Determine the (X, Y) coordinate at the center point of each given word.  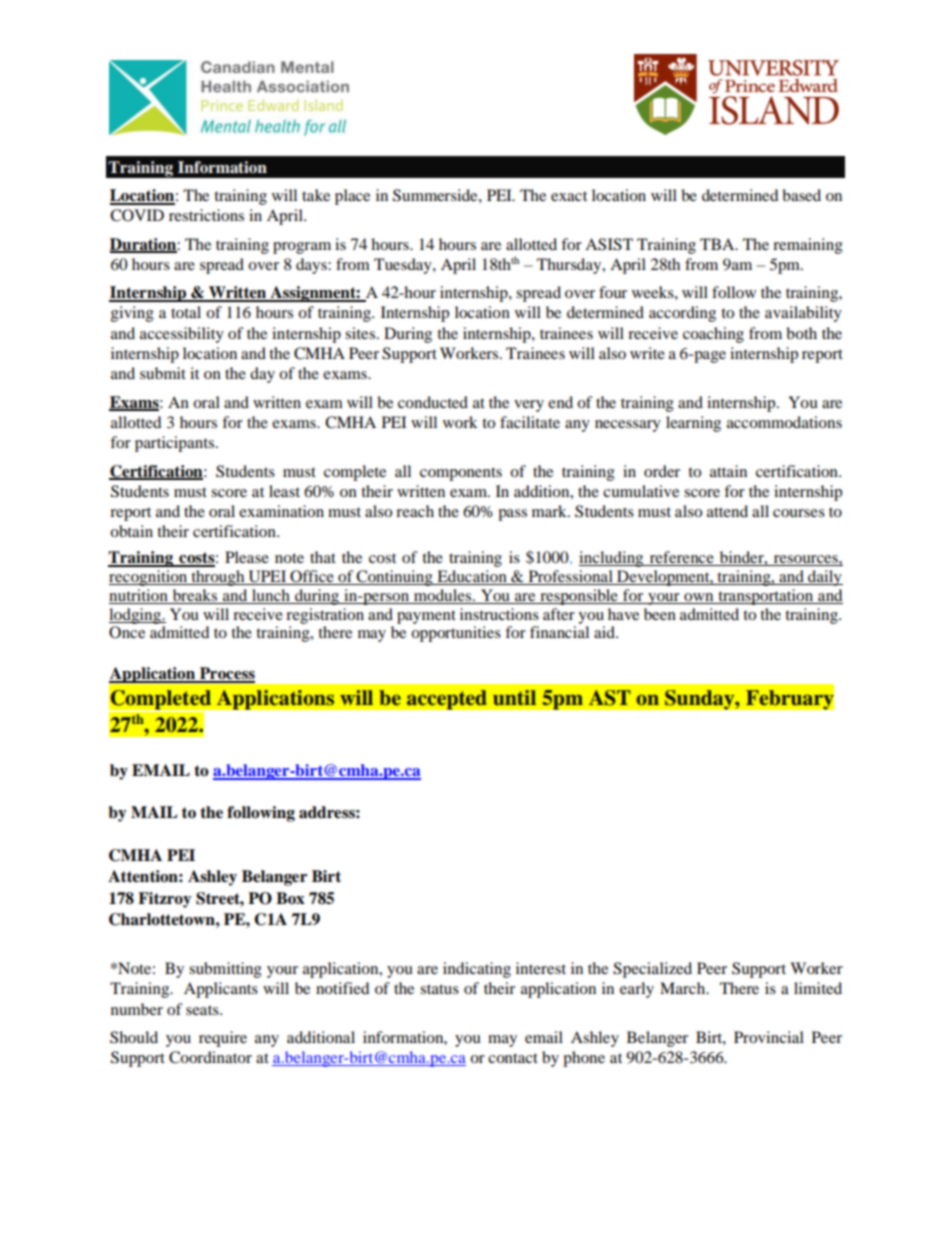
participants (174, 444)
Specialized (652, 970)
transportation (766, 597)
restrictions (206, 215)
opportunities (456, 634)
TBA (718, 244)
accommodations (784, 422)
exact (569, 196)
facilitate (530, 422)
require (223, 1039)
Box (290, 898)
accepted (446, 700)
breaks (195, 595)
